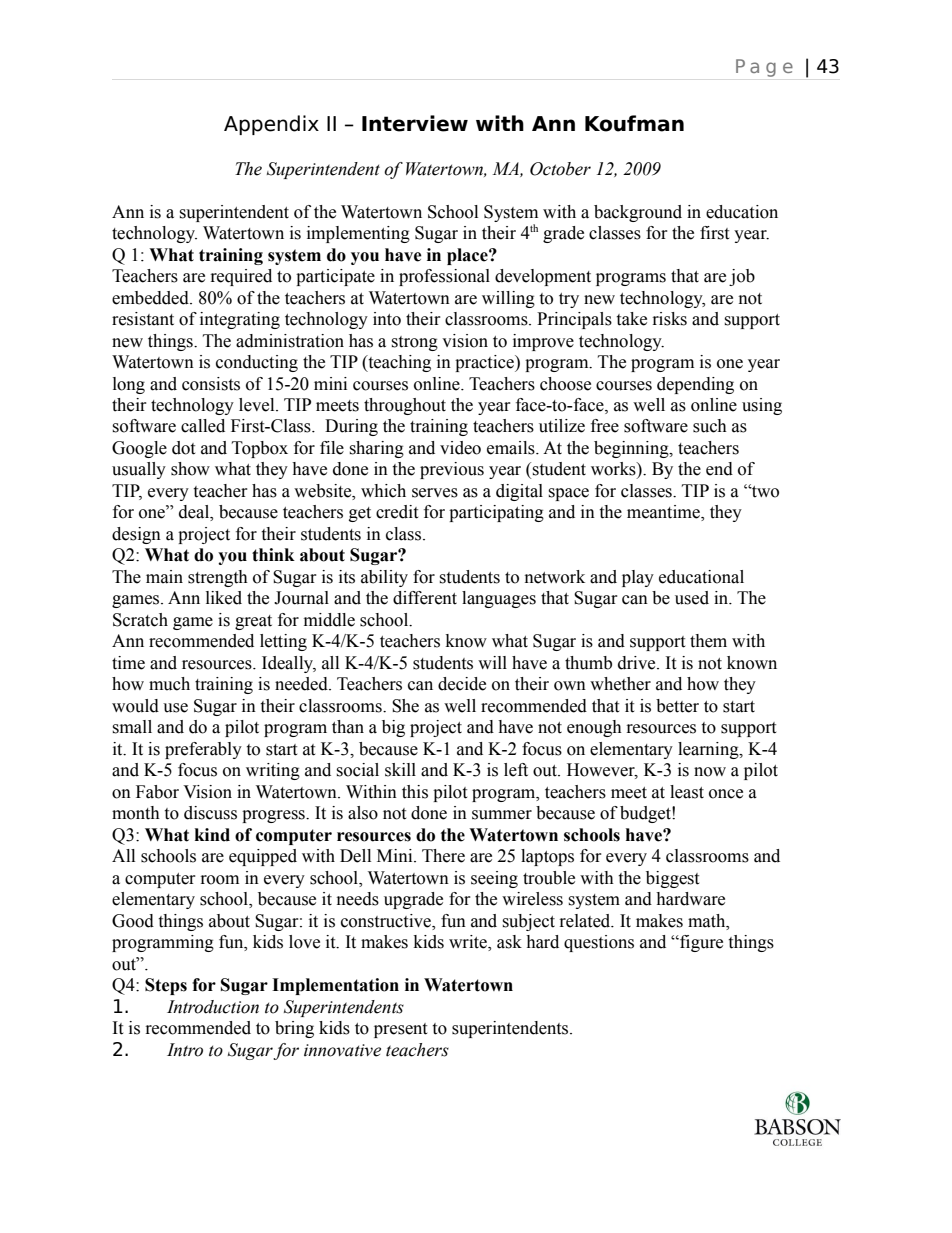 This screenshot has height=1233, width=952. What do you see at coordinates (203, 750) in the screenshot?
I see `preferably` at bounding box center [203, 750].
